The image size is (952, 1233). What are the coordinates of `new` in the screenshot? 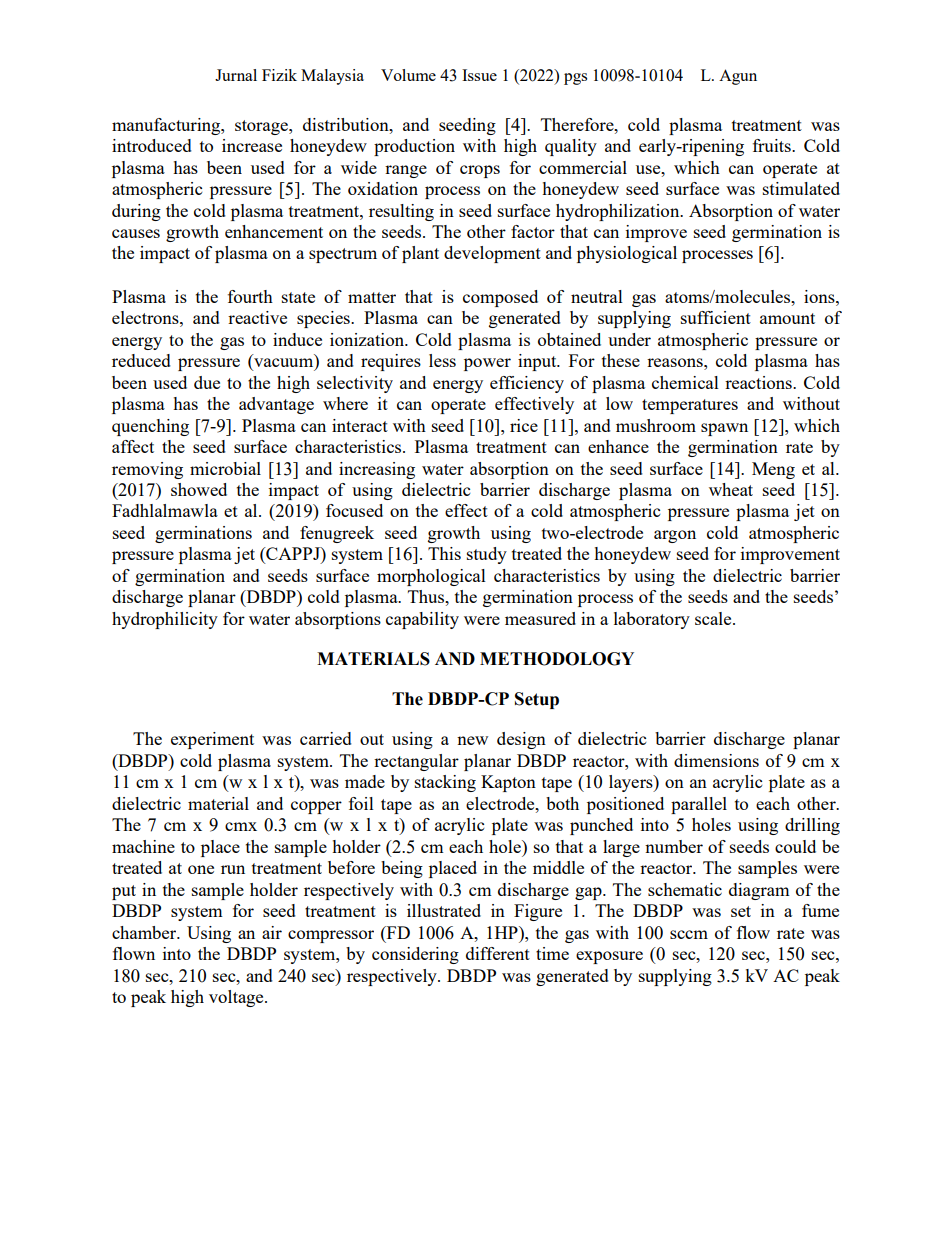 It's located at (472, 740).
